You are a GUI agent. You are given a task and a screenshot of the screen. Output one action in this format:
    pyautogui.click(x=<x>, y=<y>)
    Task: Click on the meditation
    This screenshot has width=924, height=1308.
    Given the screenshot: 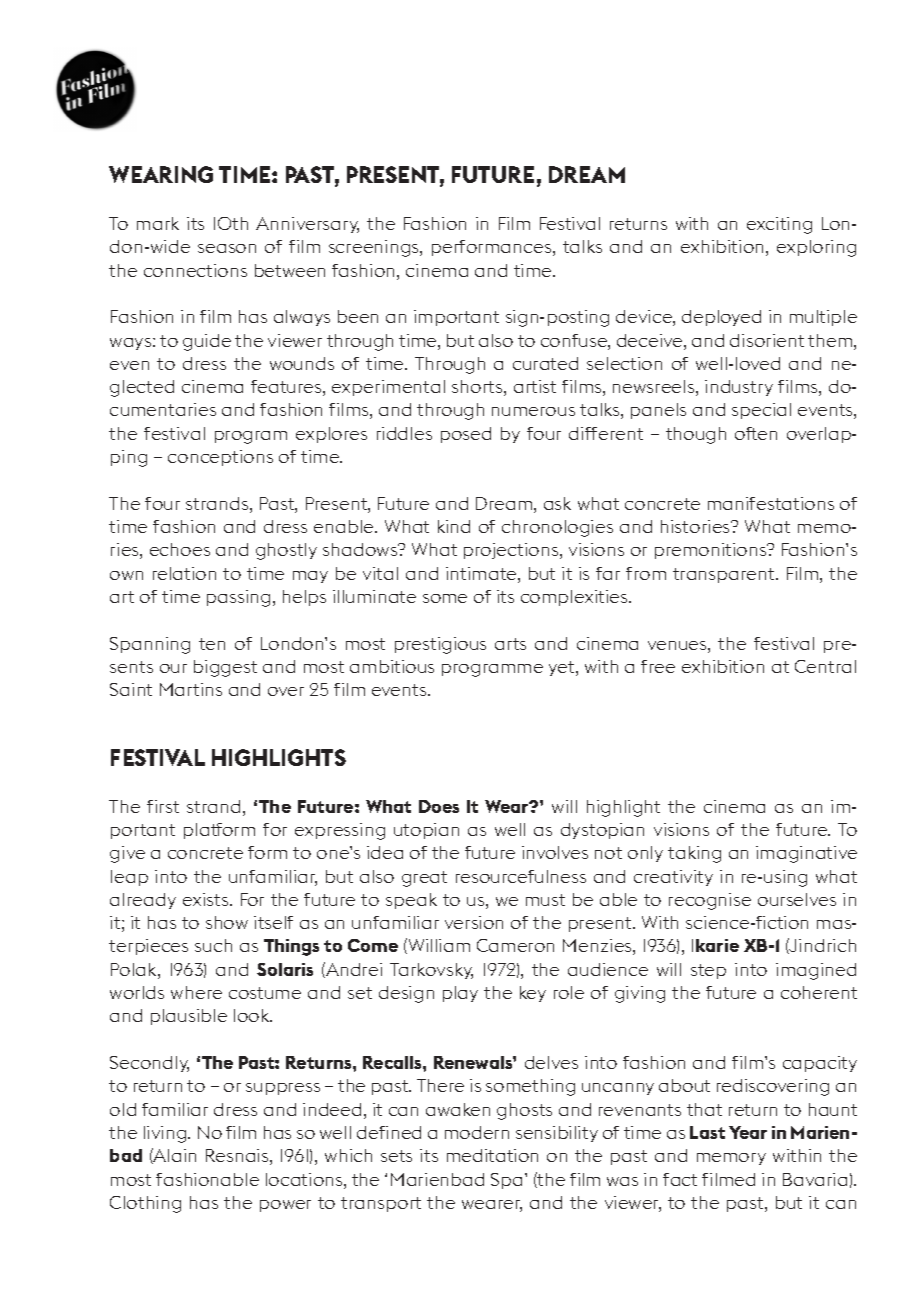 What is the action you would take?
    pyautogui.click(x=492, y=1155)
